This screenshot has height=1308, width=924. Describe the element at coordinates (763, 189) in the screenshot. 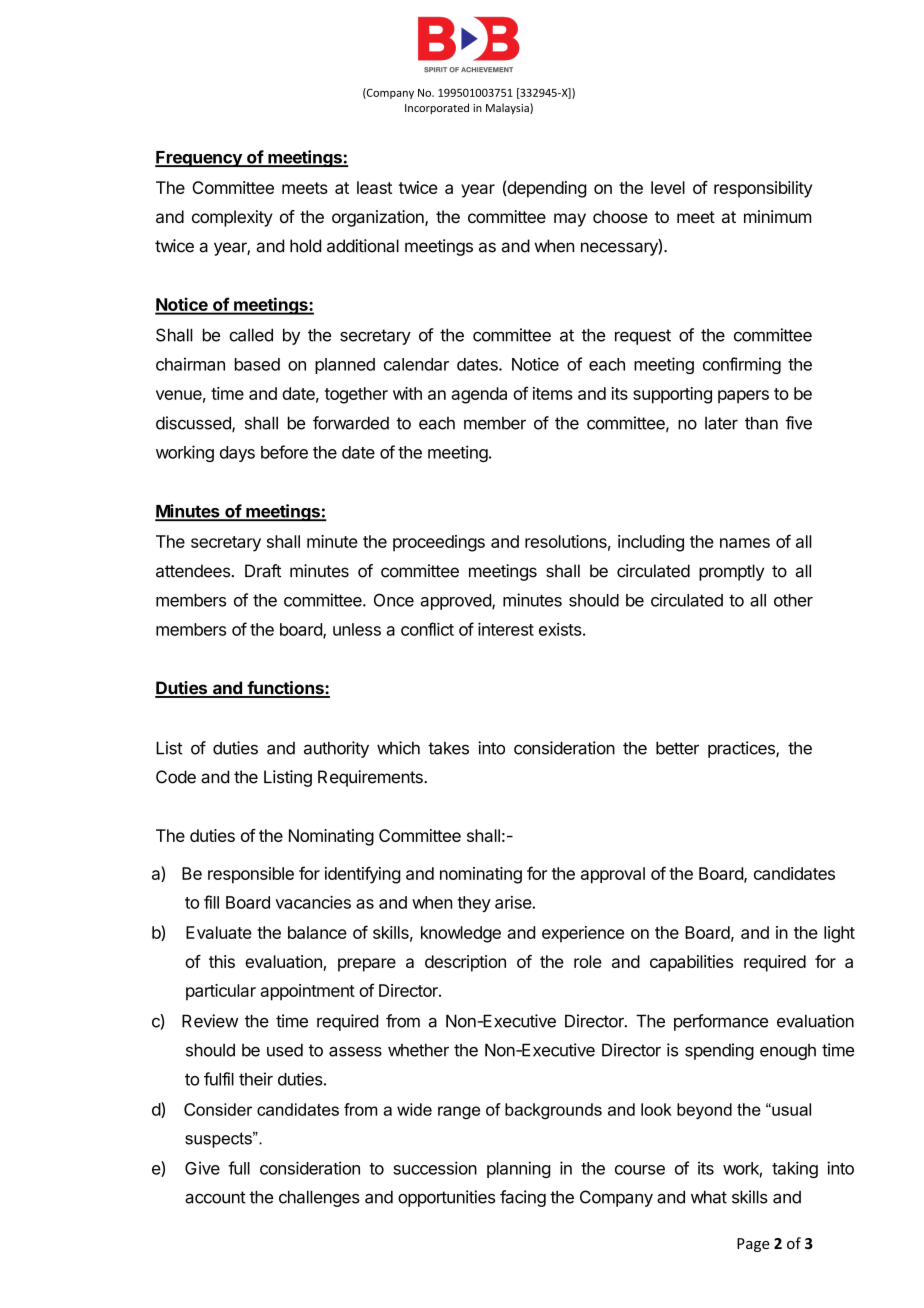

I see `responsibility` at that location.
